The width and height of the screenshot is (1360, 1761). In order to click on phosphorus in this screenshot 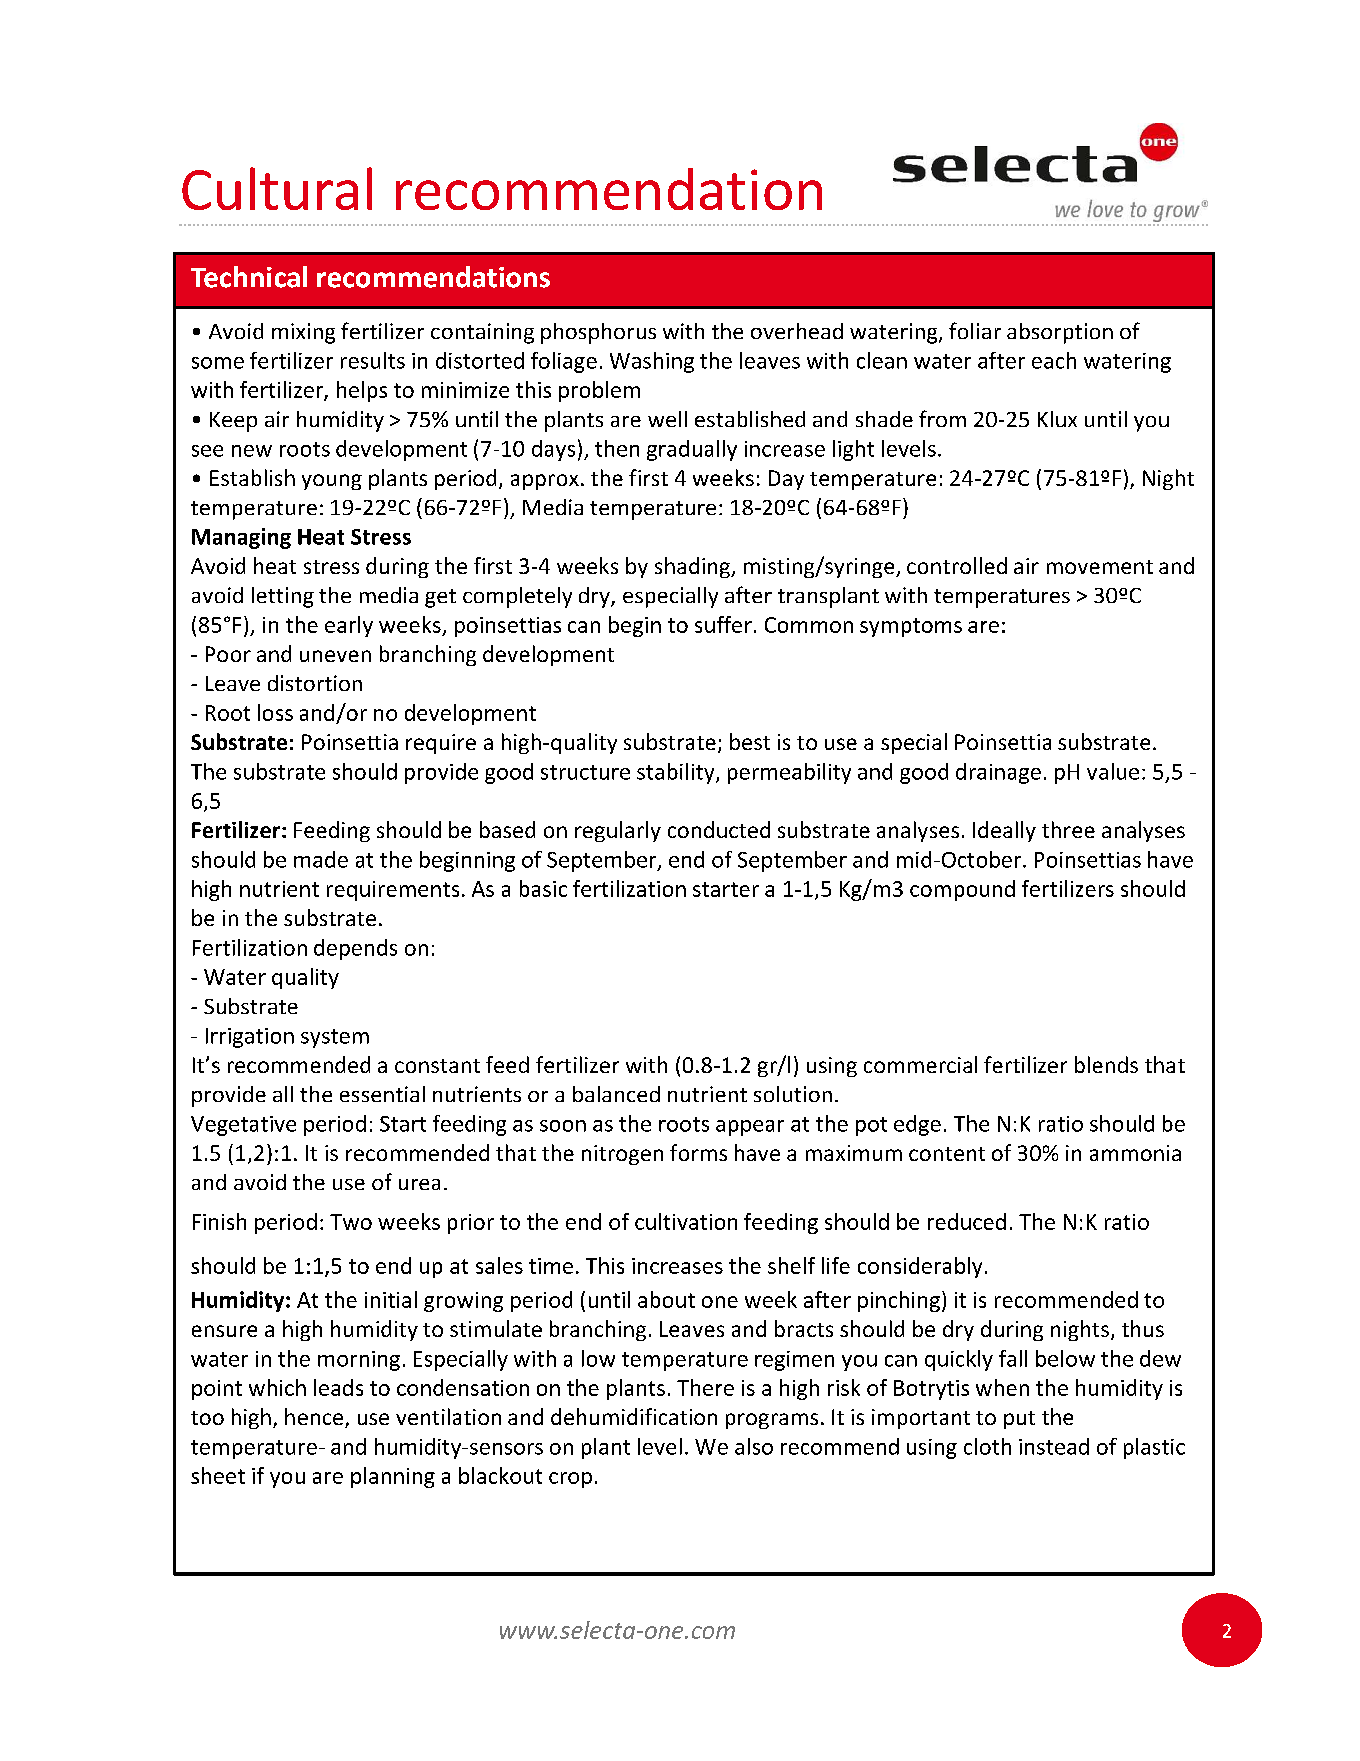, I will do `click(598, 333)`.
